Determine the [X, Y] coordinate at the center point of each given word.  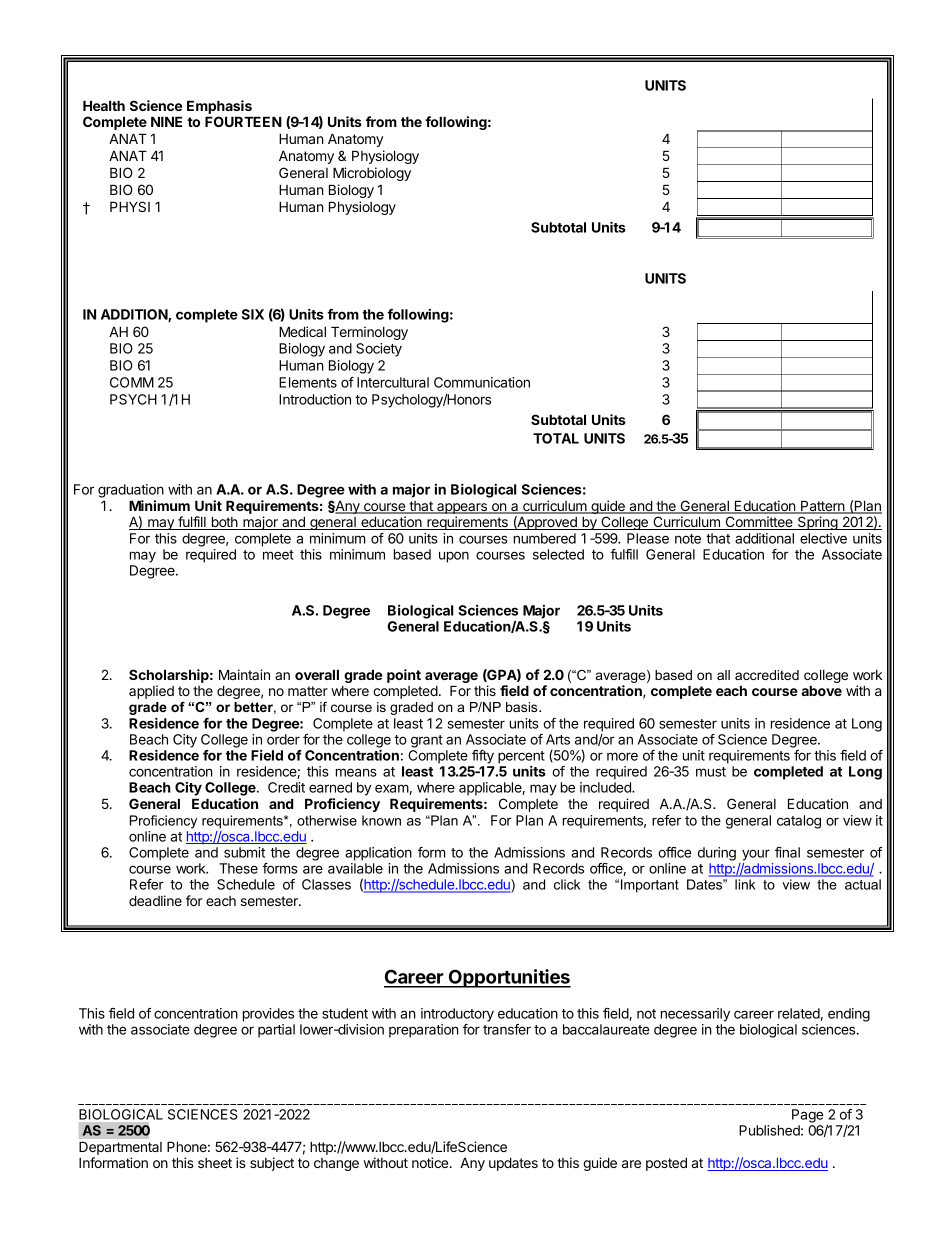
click [567, 884]
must [711, 772]
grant [427, 741]
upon [454, 557]
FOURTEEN [243, 121]
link [745, 884]
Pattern [823, 507]
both [224, 523]
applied [151, 692]
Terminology [369, 333]
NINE [166, 121]
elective [823, 538]
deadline [155, 900]
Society [379, 350]
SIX [253, 314]
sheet [215, 1163]
